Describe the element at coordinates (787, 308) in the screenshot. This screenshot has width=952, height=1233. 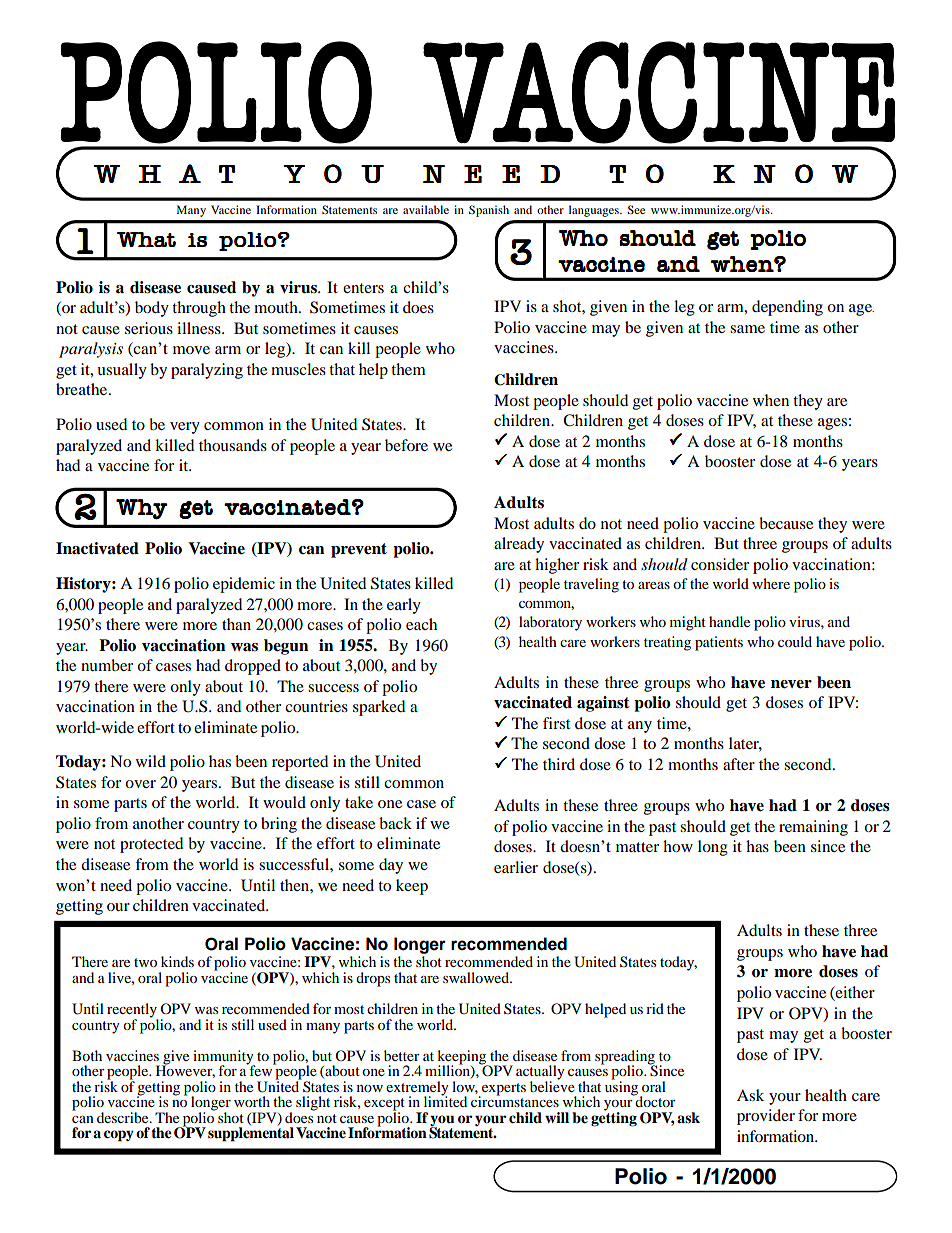
I see `depending` at that location.
